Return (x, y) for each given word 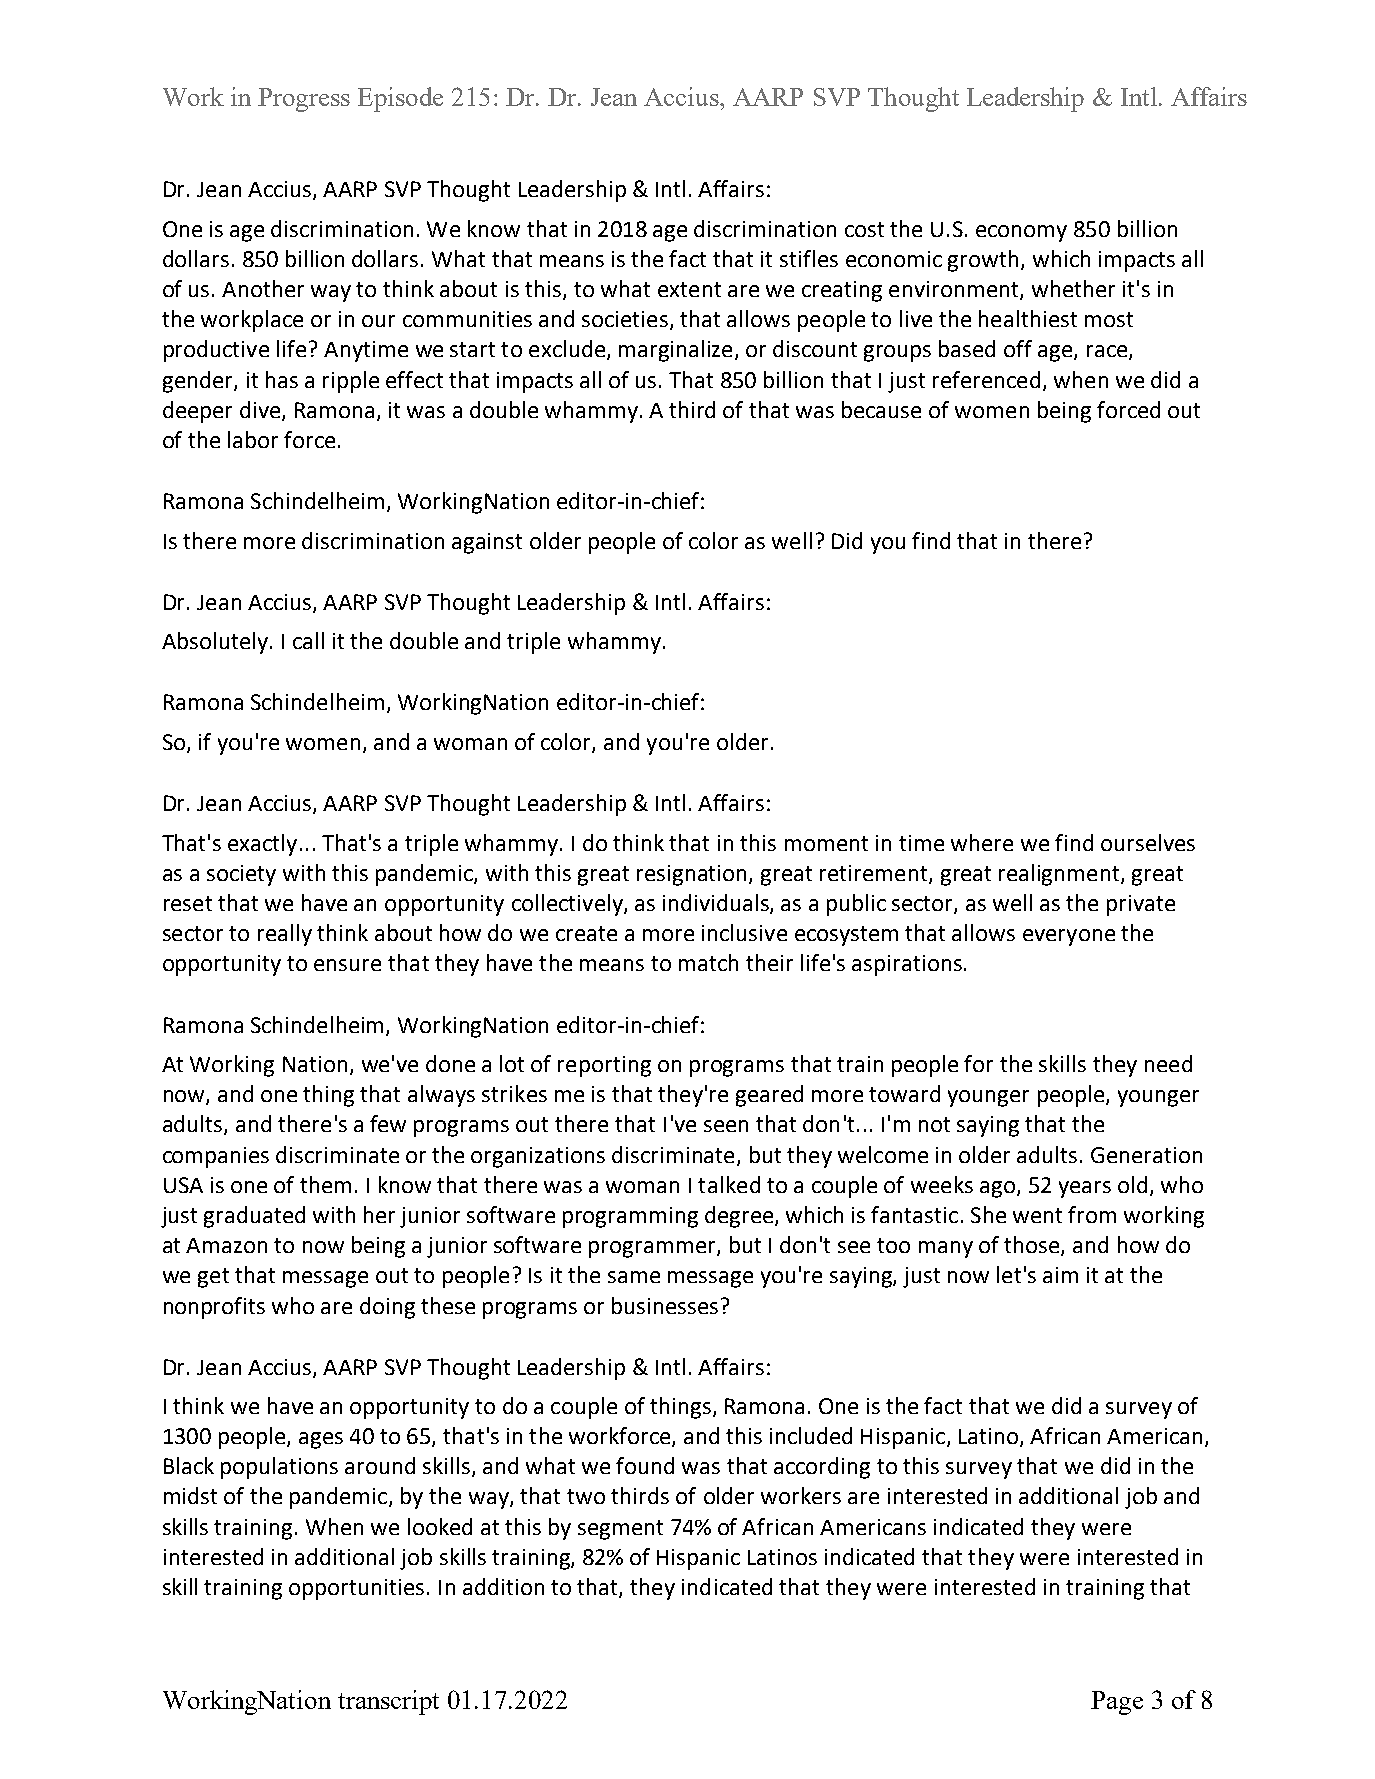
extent (689, 289)
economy (1021, 233)
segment (620, 1530)
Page (1117, 1703)
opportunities (356, 1589)
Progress (304, 100)
